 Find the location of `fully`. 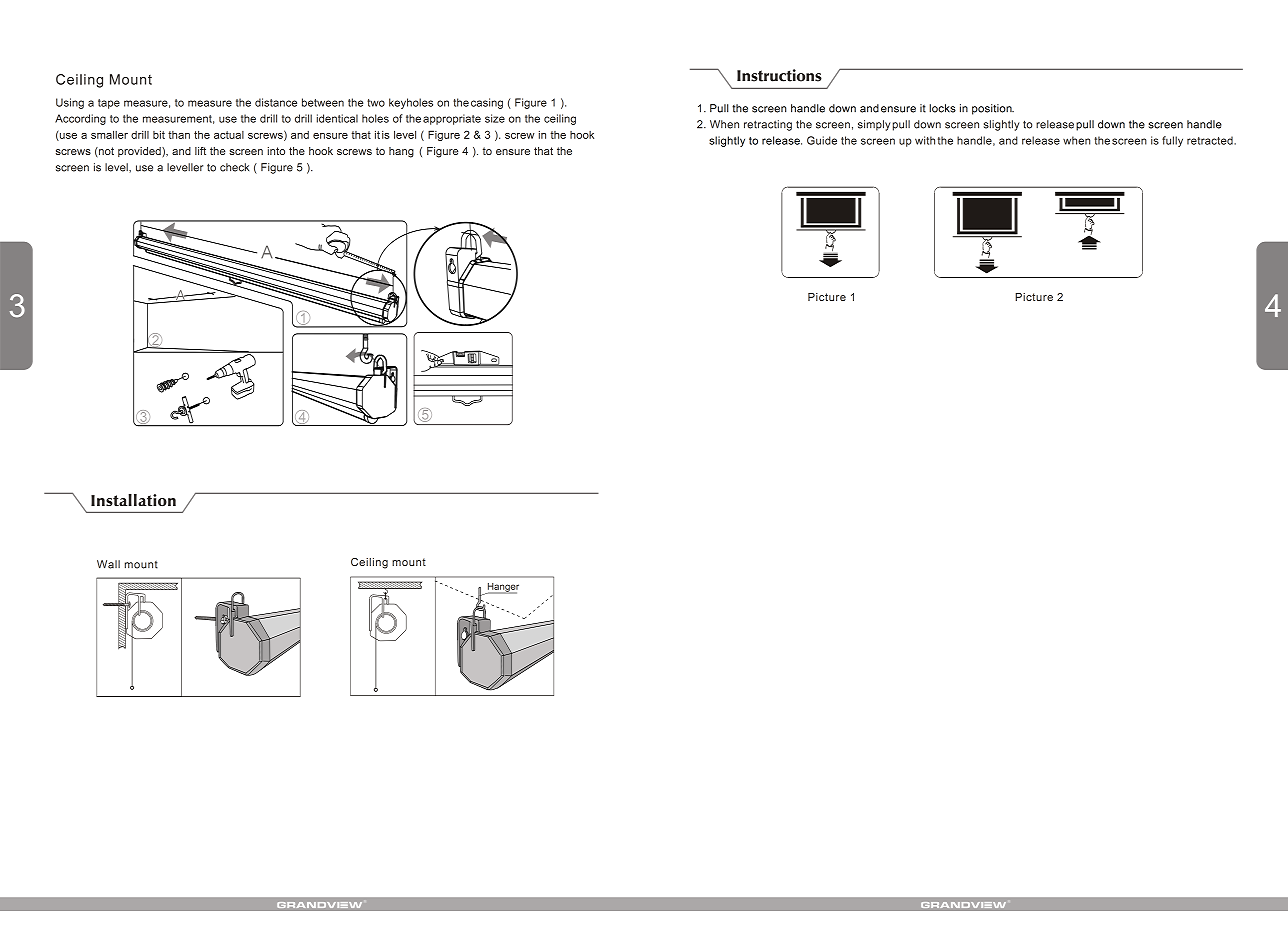

fully is located at coordinates (1172, 141).
